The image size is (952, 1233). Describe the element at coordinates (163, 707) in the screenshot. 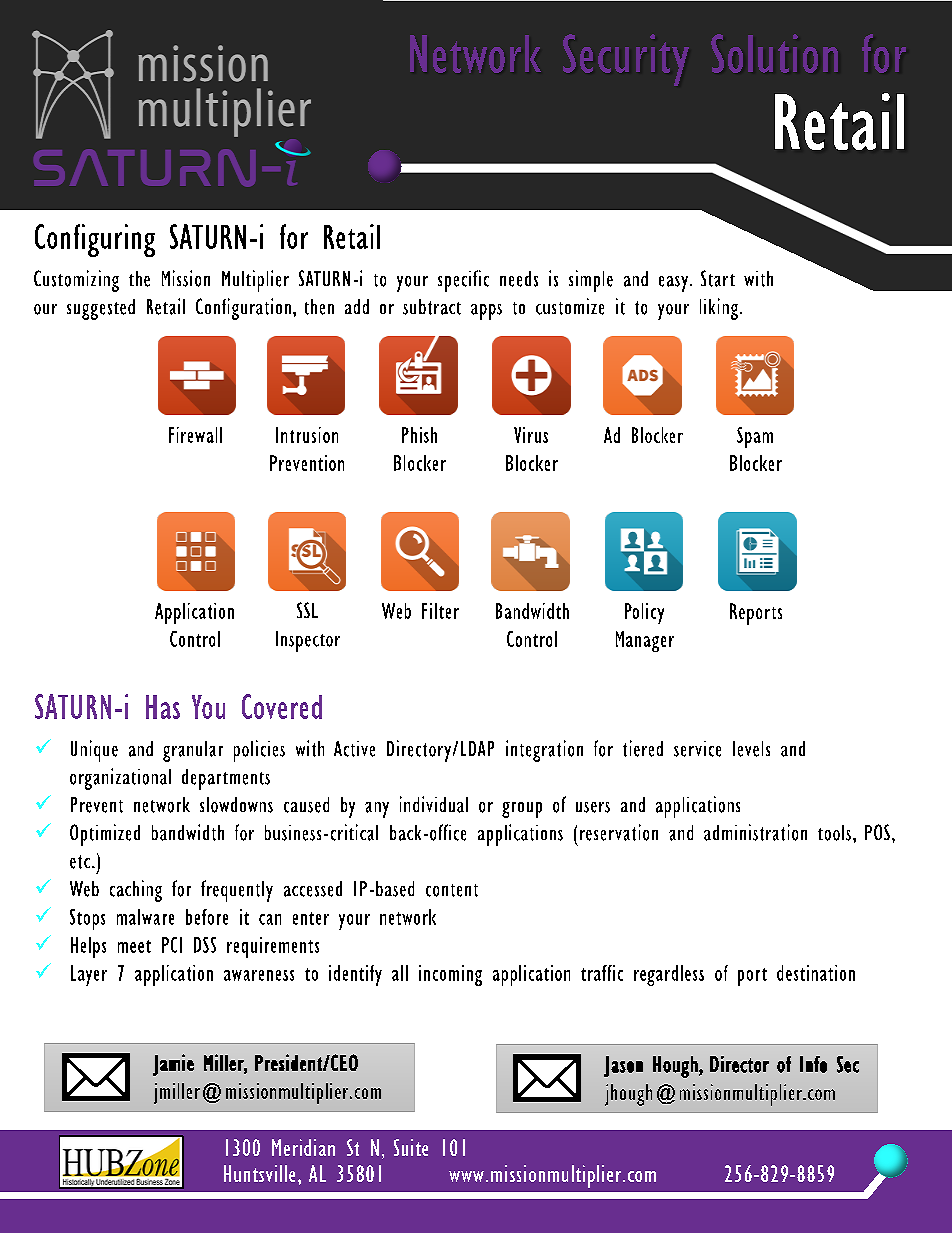

I see `Has` at that location.
